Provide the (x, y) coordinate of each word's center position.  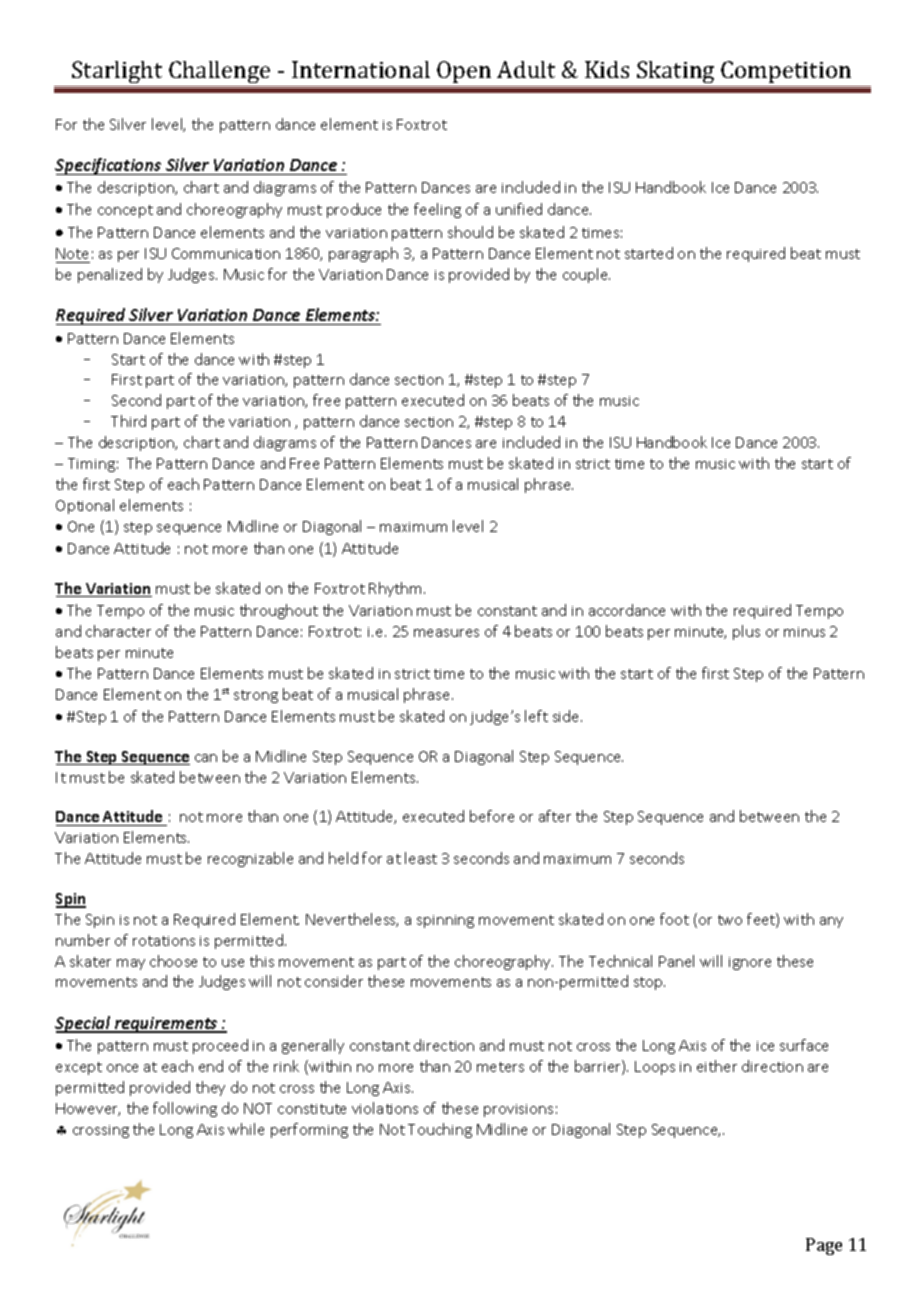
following (185, 1109)
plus (746, 632)
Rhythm (395, 589)
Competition (786, 72)
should (470, 232)
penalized (110, 275)
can (206, 758)
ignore (750, 963)
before (492, 816)
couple (586, 275)
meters (500, 1067)
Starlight (118, 74)
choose (173, 961)
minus (804, 632)
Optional (85, 506)
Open (464, 72)
